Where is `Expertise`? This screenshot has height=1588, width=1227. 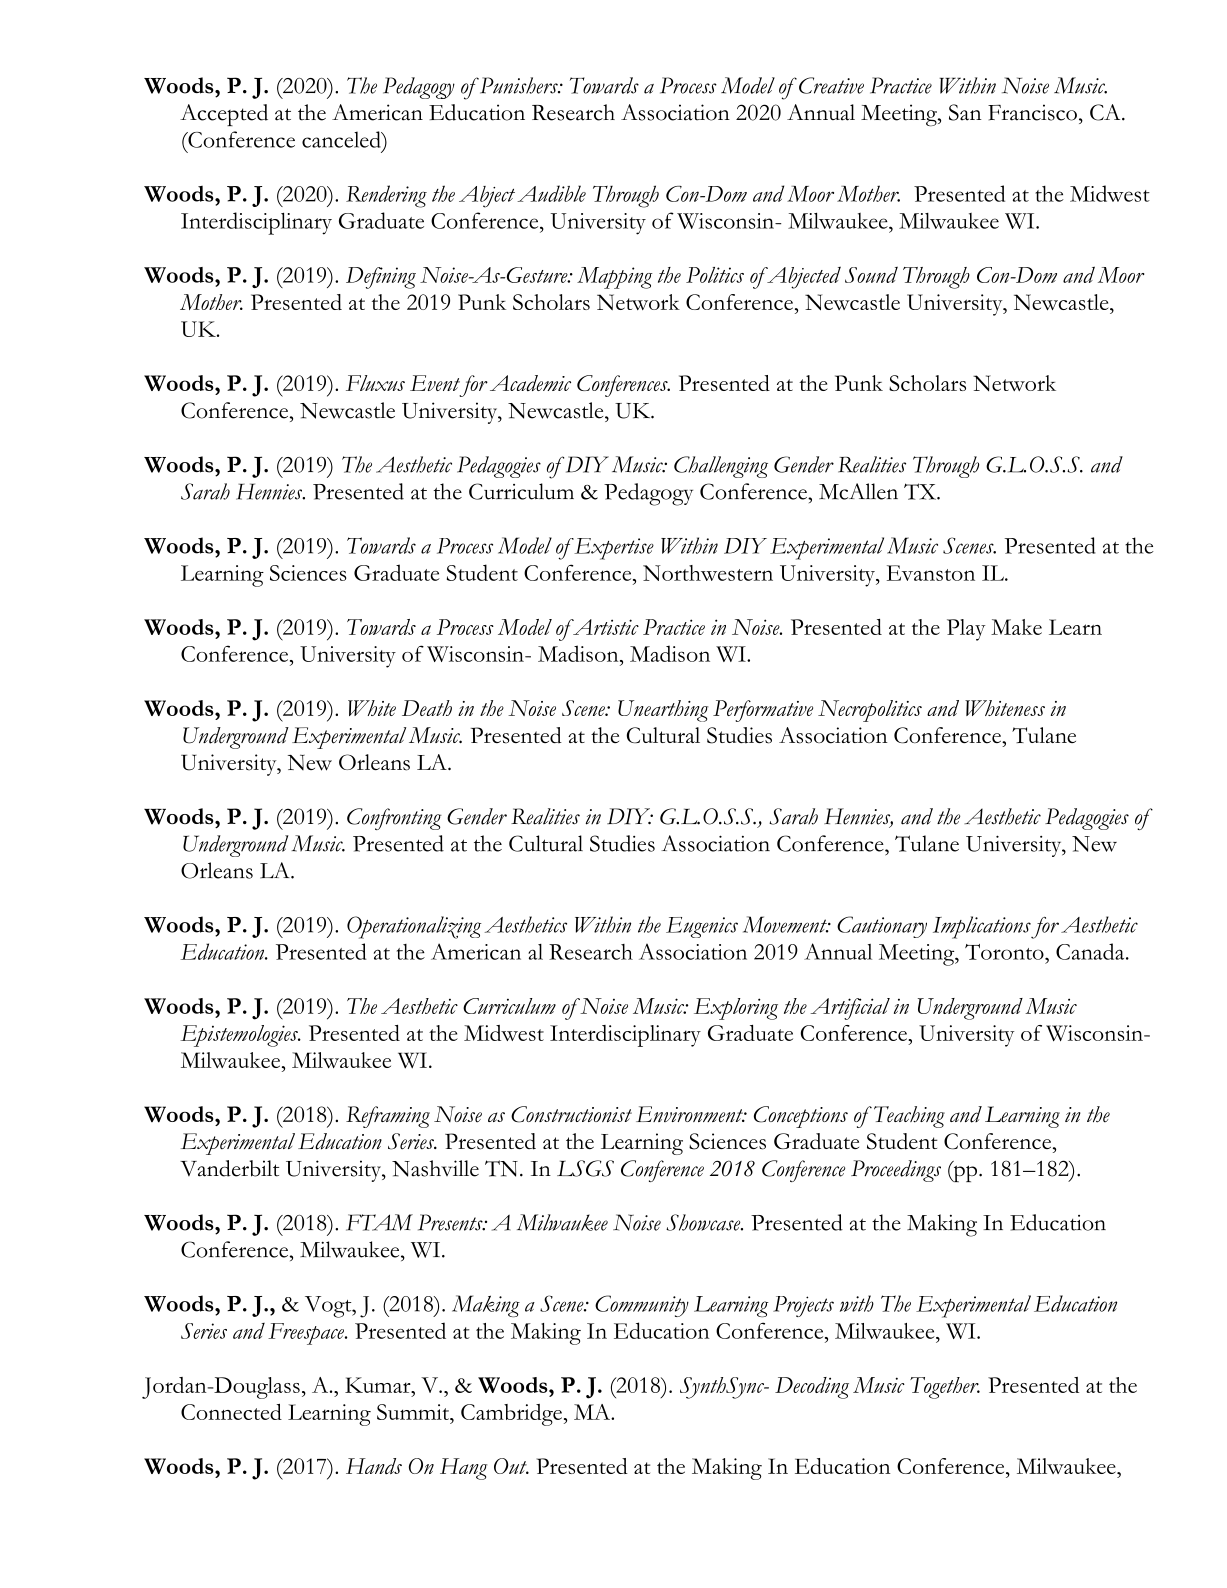 Expertise is located at coordinates (613, 549).
